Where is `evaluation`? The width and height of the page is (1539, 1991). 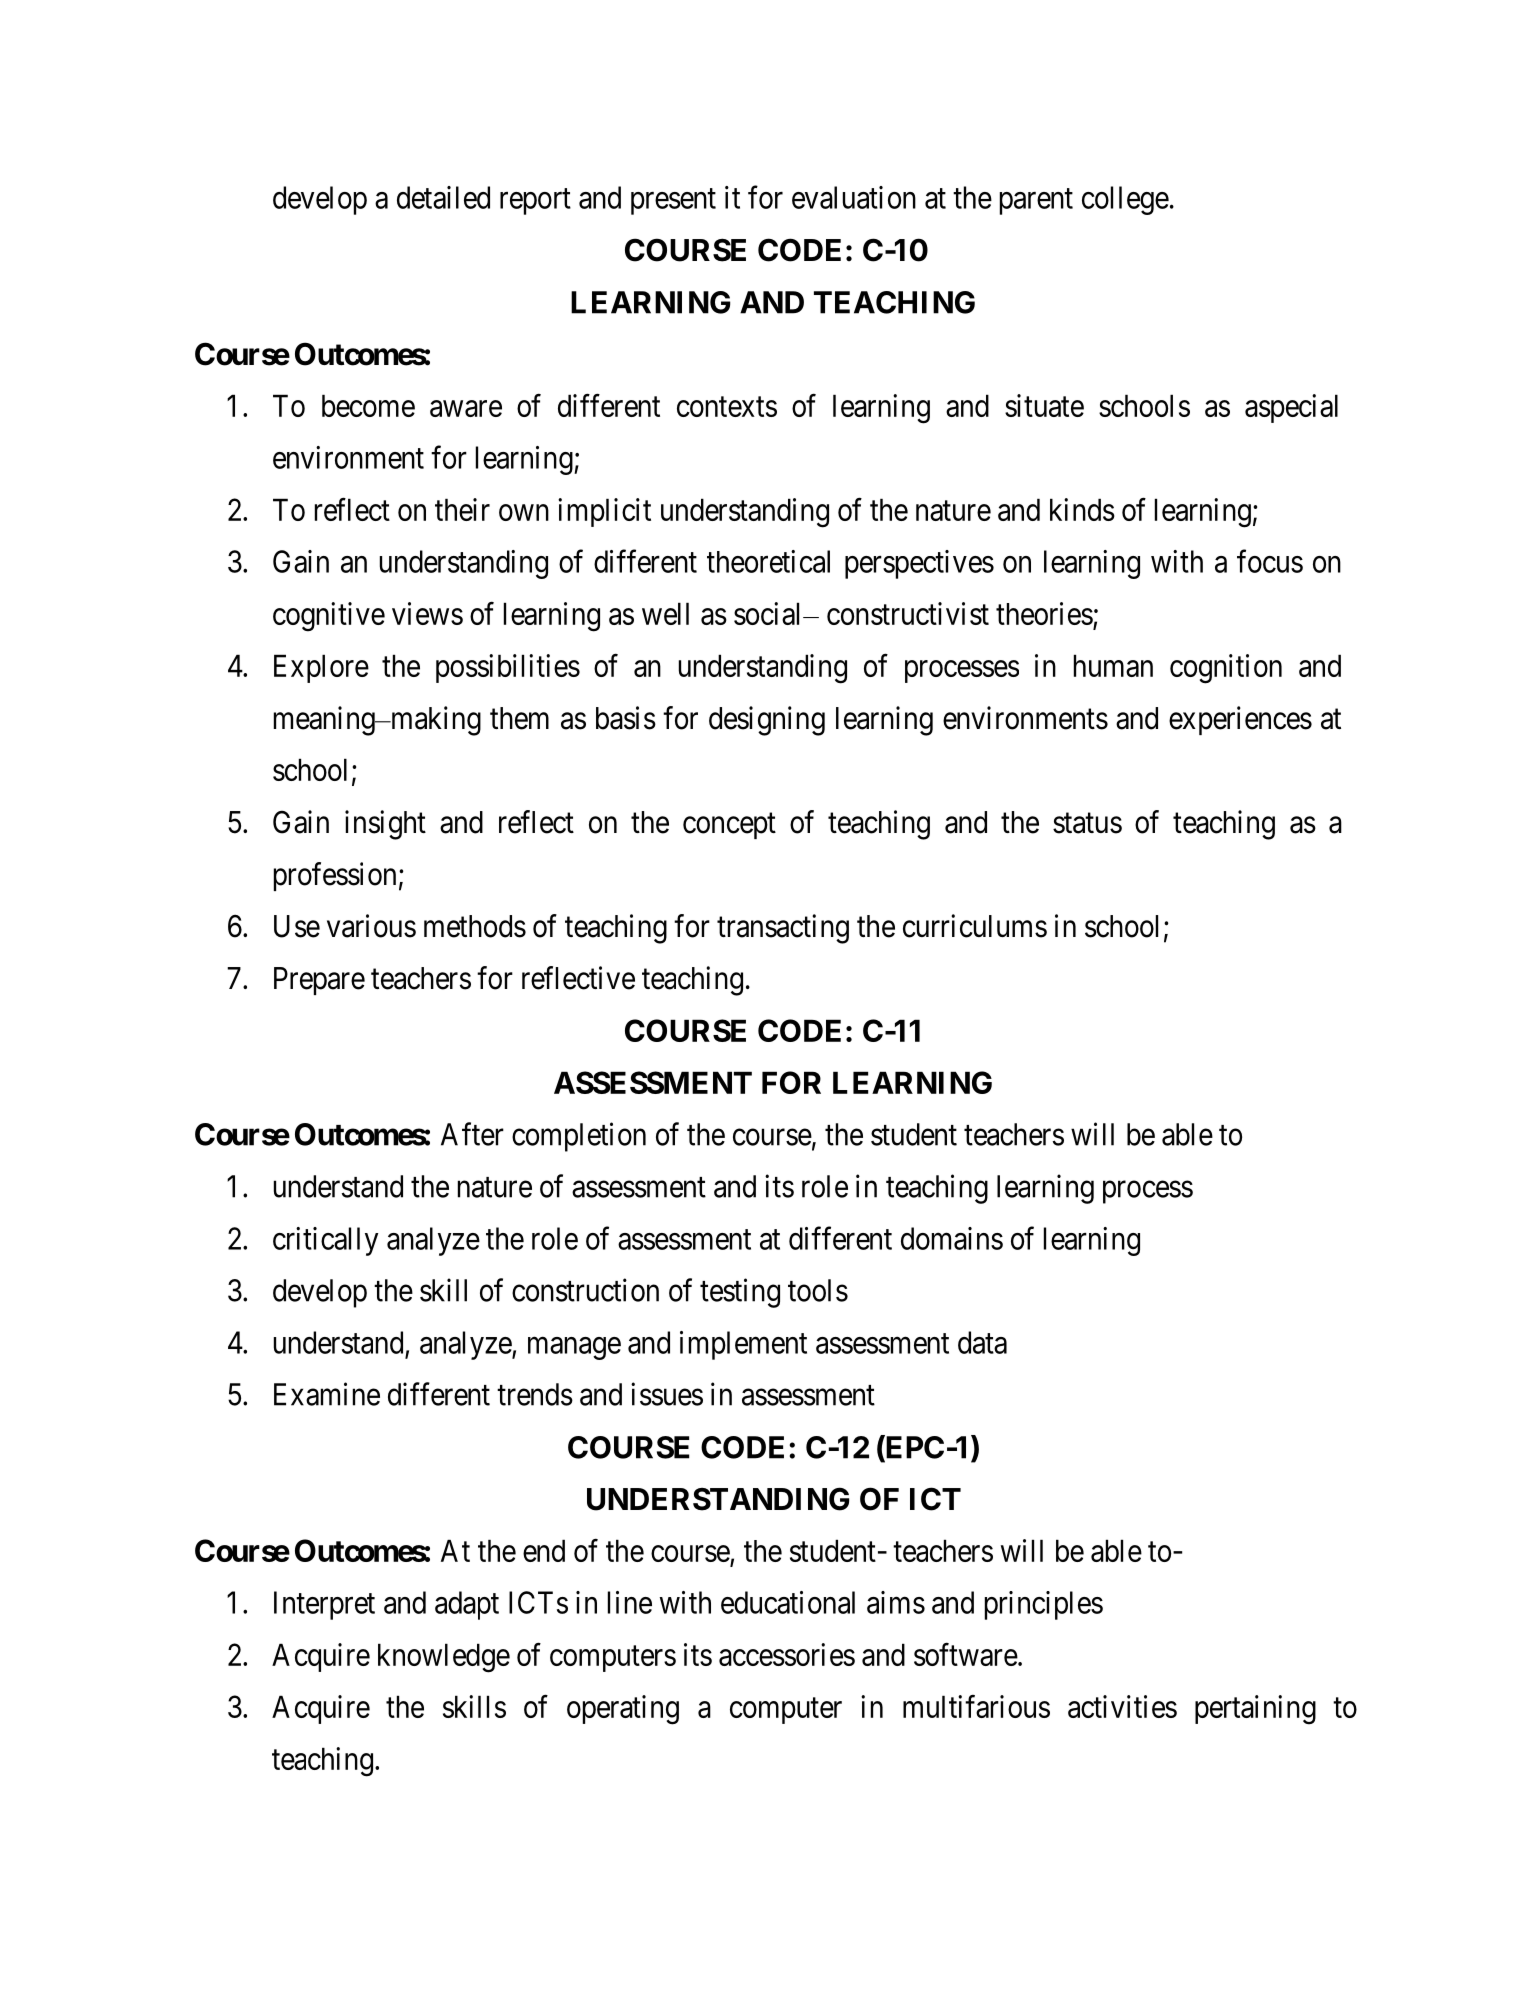
evaluation is located at coordinates (854, 197).
